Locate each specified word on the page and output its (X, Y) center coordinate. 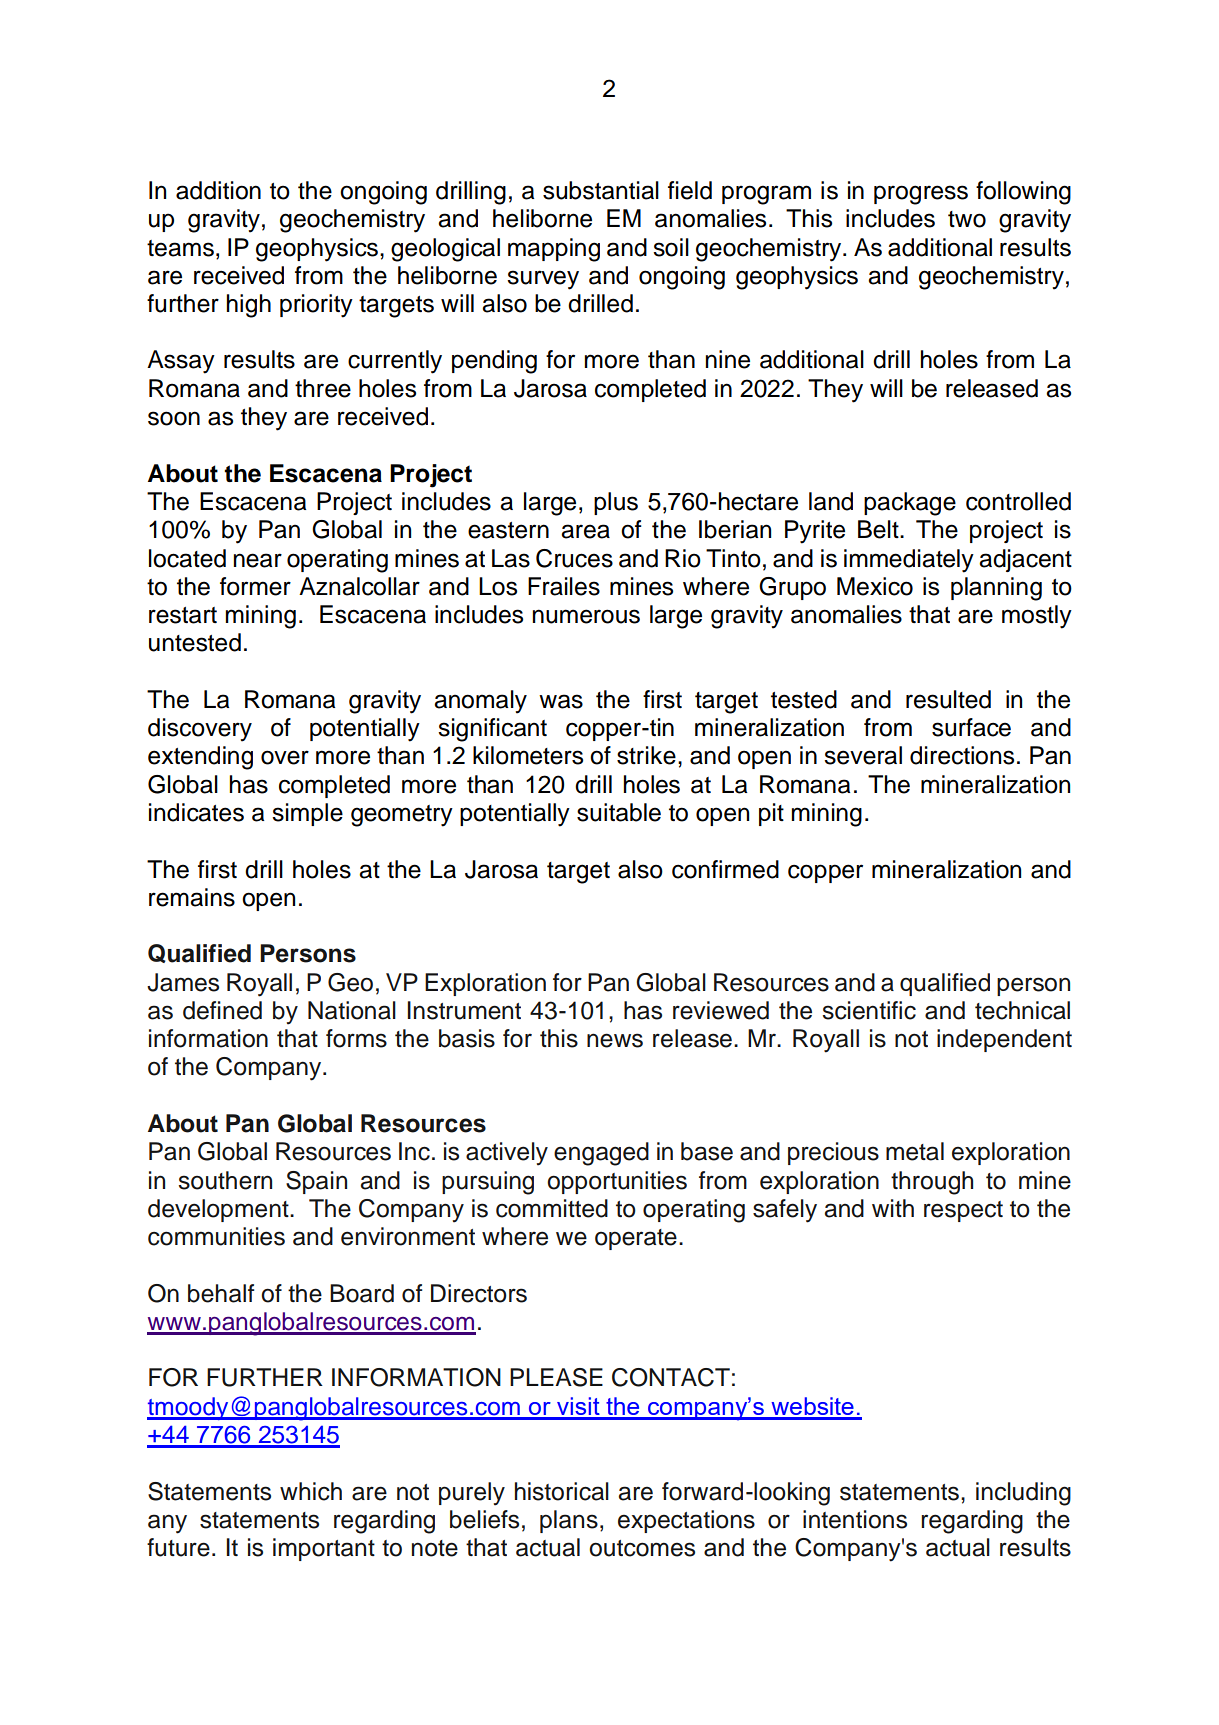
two (967, 219)
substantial (601, 190)
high (249, 306)
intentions (855, 1519)
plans (569, 1521)
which (311, 1491)
